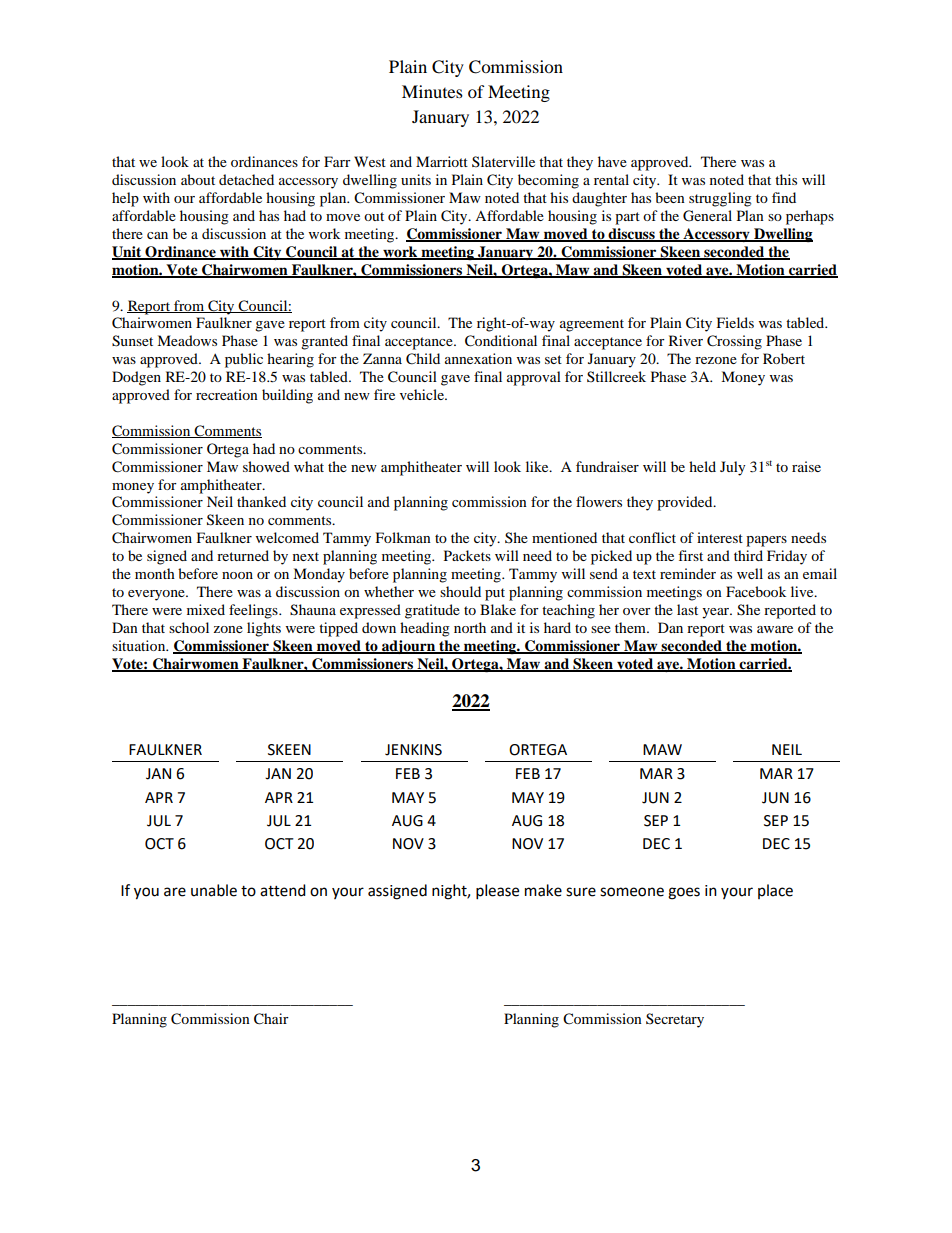 The width and height of the document is (952, 1233). Describe the element at coordinates (733, 468) in the document. I see `July` at that location.
